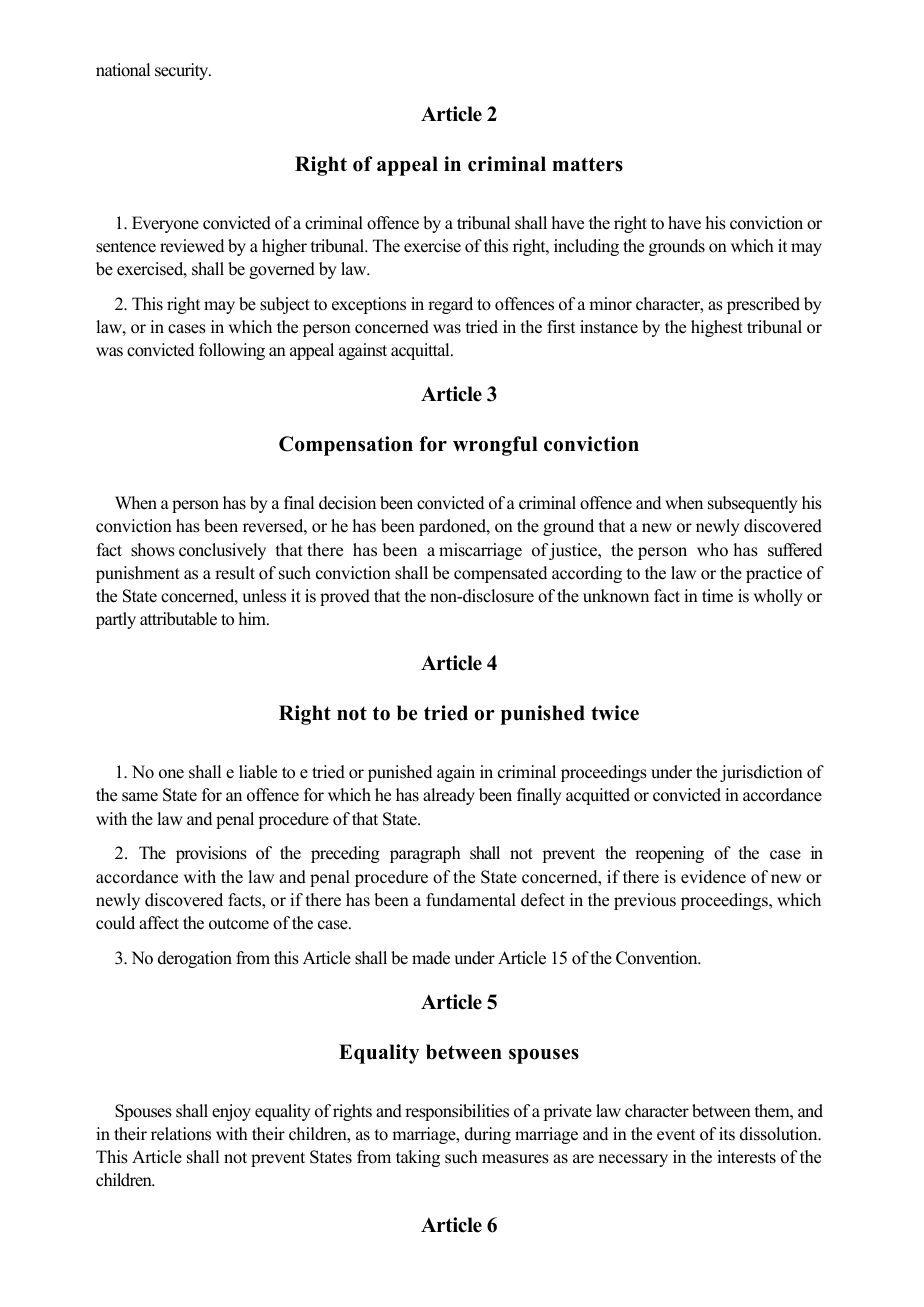  I want to click on already, so click(449, 796).
